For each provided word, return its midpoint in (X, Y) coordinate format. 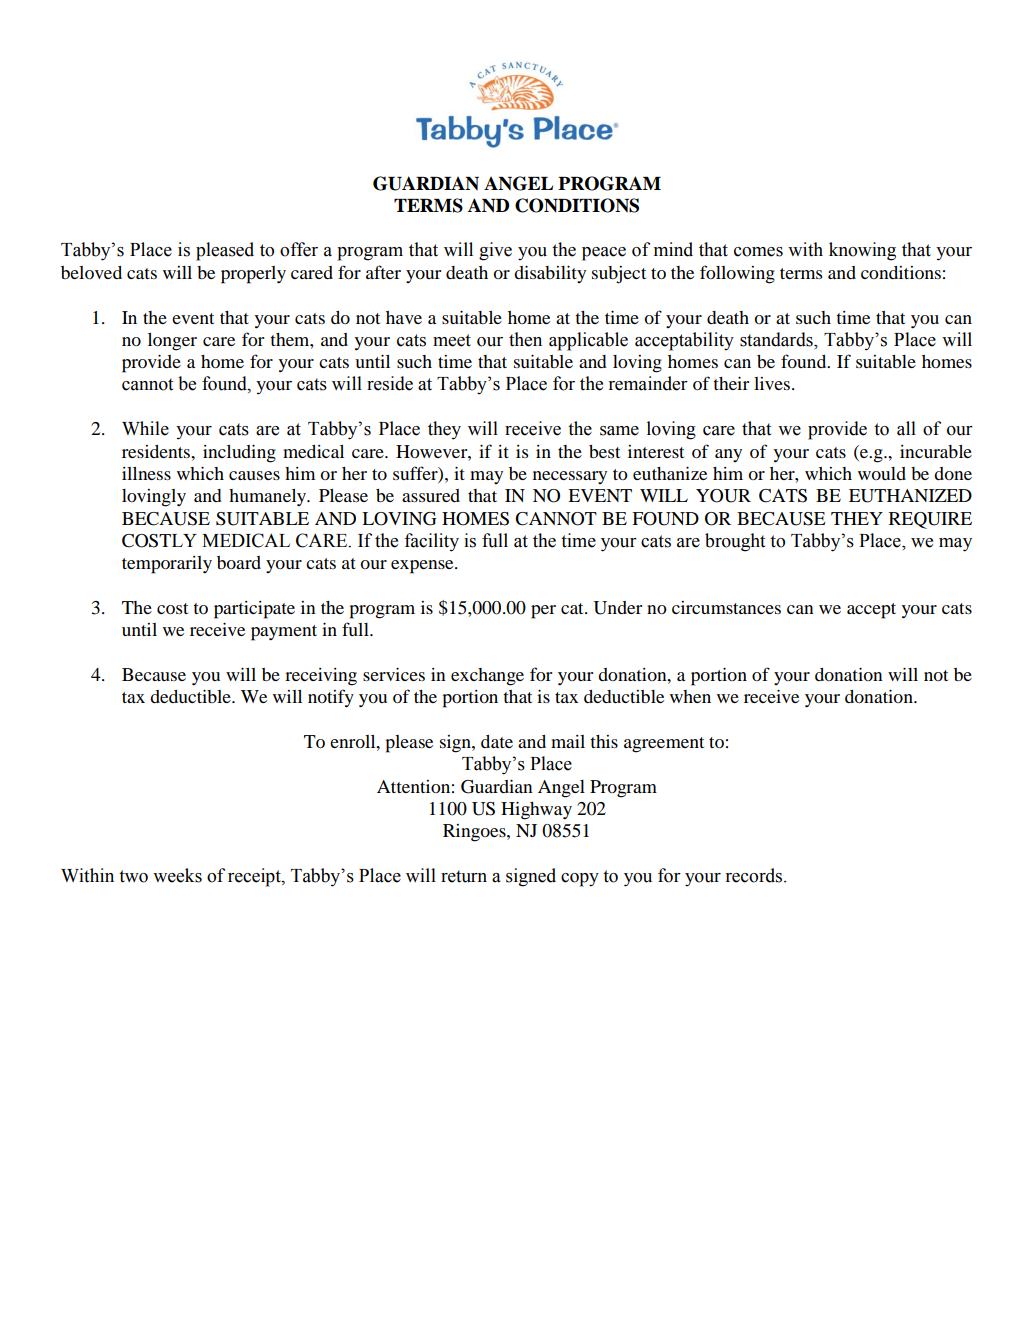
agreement (664, 745)
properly (253, 275)
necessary (570, 477)
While (145, 428)
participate (254, 610)
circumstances (726, 607)
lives (772, 383)
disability (550, 274)
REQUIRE (930, 520)
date (497, 741)
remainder (648, 383)
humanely (269, 498)
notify (331, 698)
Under (617, 608)
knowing (862, 251)
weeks (177, 875)
